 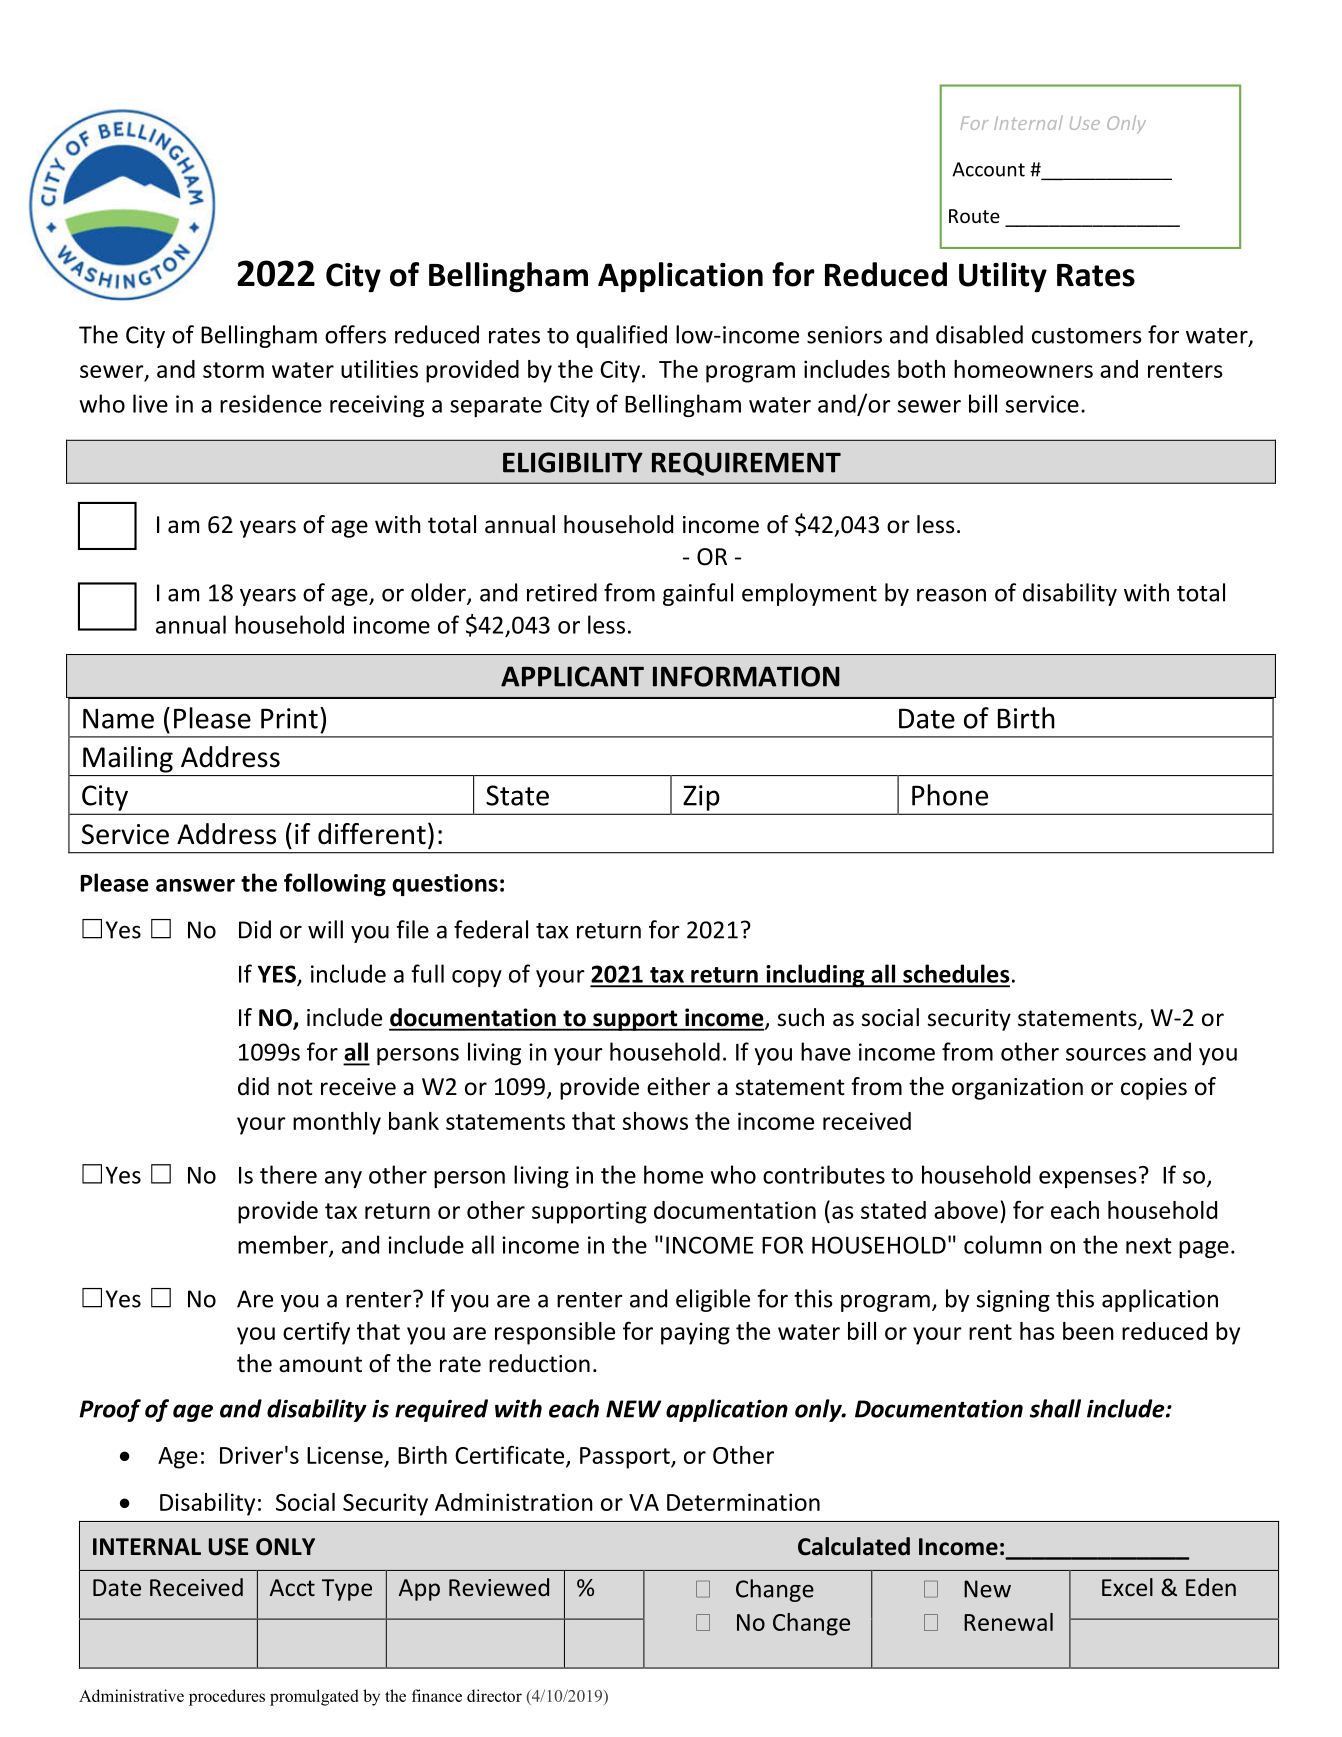 What do you see at coordinates (227, 1697) in the image?
I see `procedures` at bounding box center [227, 1697].
